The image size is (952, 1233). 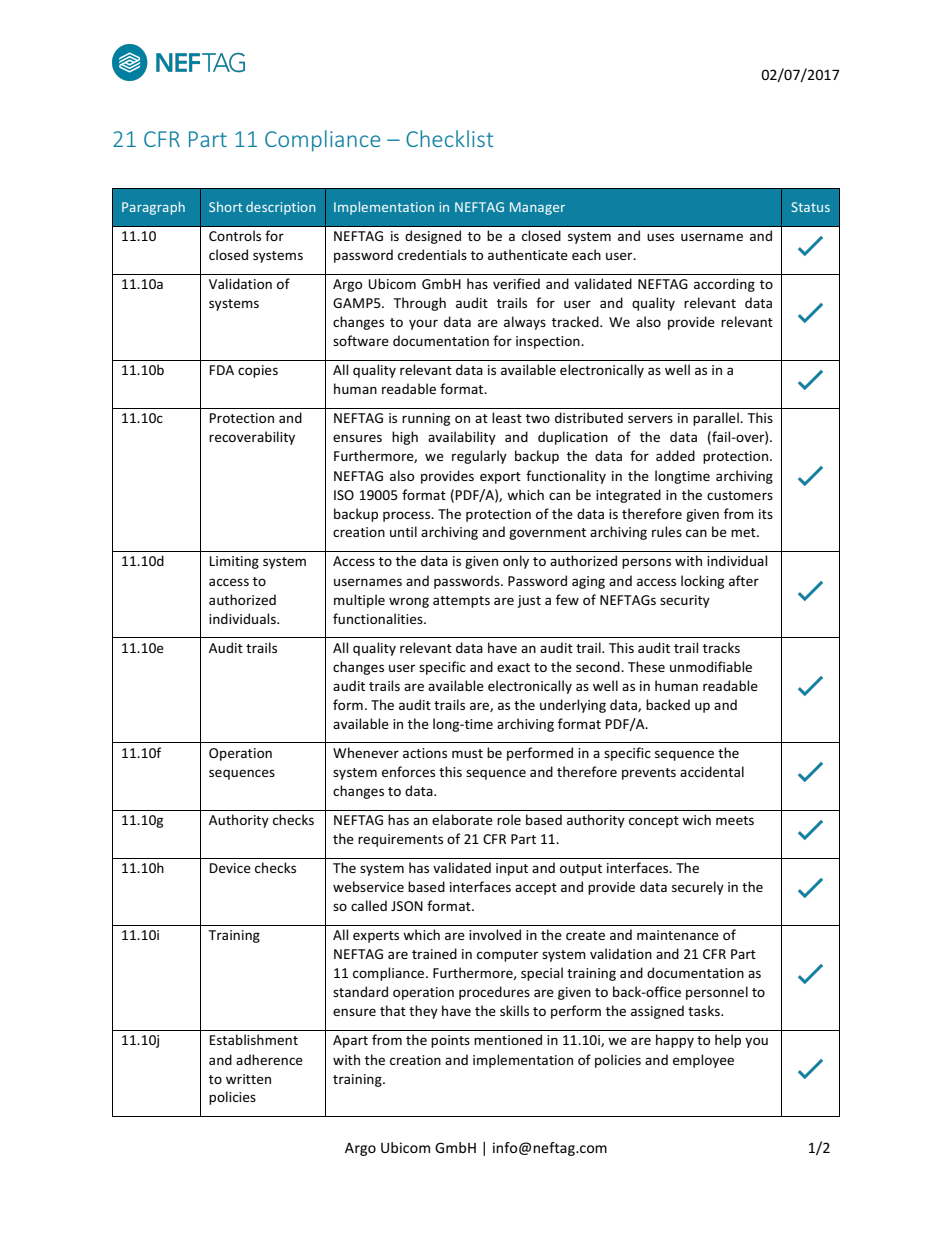 I want to click on Status, so click(x=810, y=207).
